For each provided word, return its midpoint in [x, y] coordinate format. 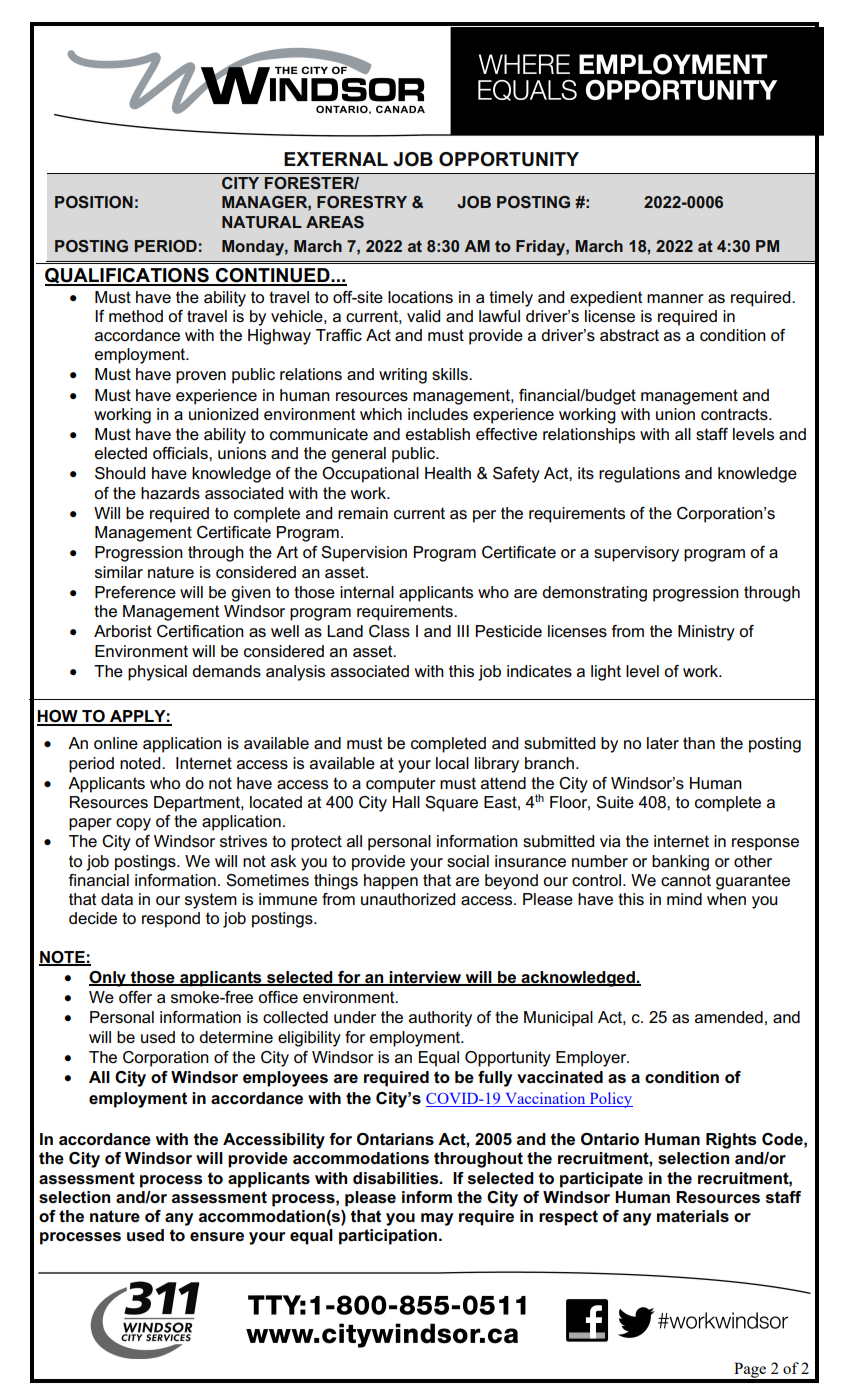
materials [693, 1216]
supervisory [636, 554]
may [437, 1219]
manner [675, 298]
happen [391, 882]
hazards [170, 493]
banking [680, 863]
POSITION [94, 202]
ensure [217, 1236]
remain [363, 513]
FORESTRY [362, 202]
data [117, 899]
